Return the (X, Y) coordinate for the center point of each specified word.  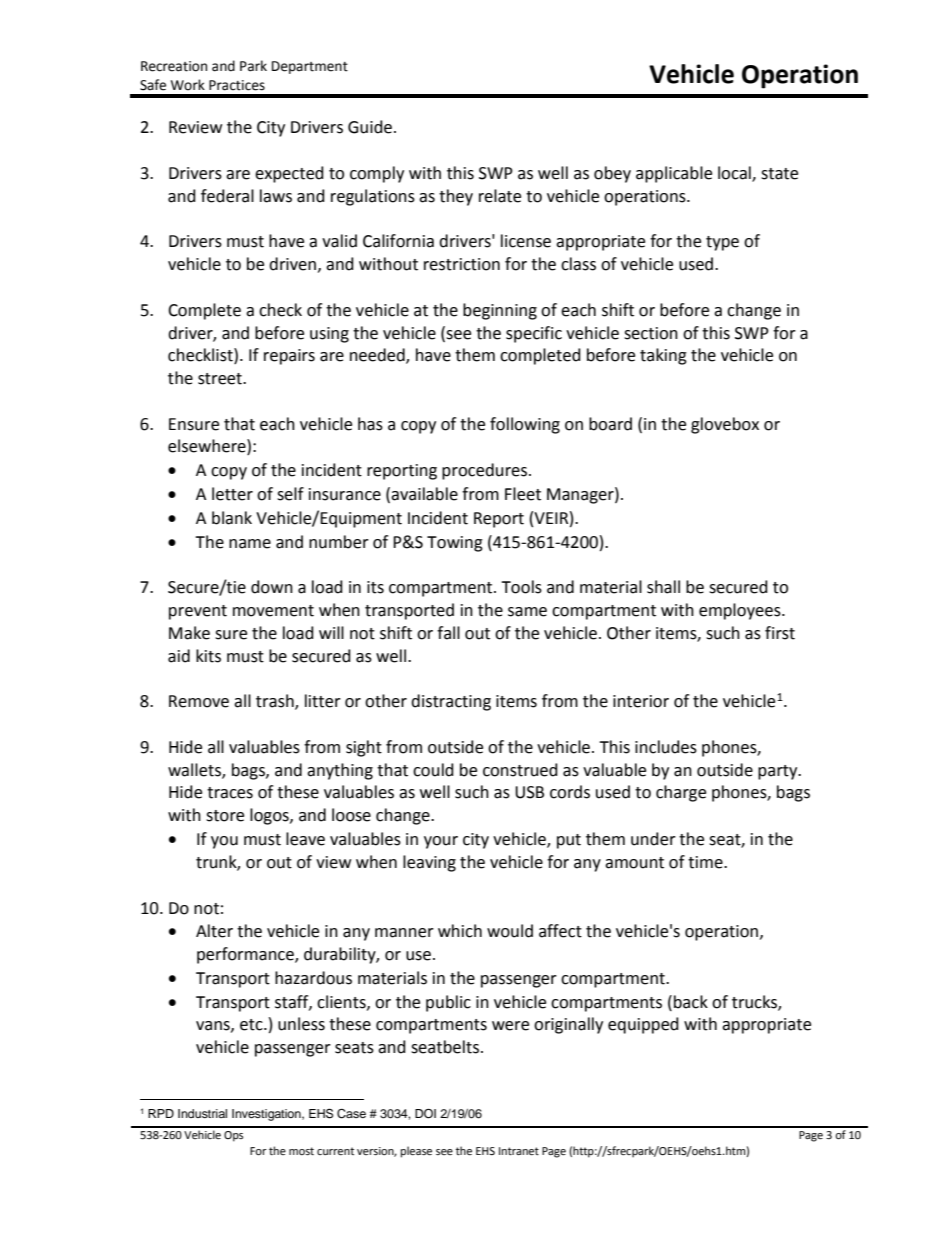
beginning (500, 311)
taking (663, 356)
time (706, 862)
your (441, 842)
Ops (233, 1136)
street (221, 379)
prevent (198, 612)
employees (741, 611)
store (225, 816)
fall (448, 633)
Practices (237, 85)
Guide (370, 127)
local (735, 173)
